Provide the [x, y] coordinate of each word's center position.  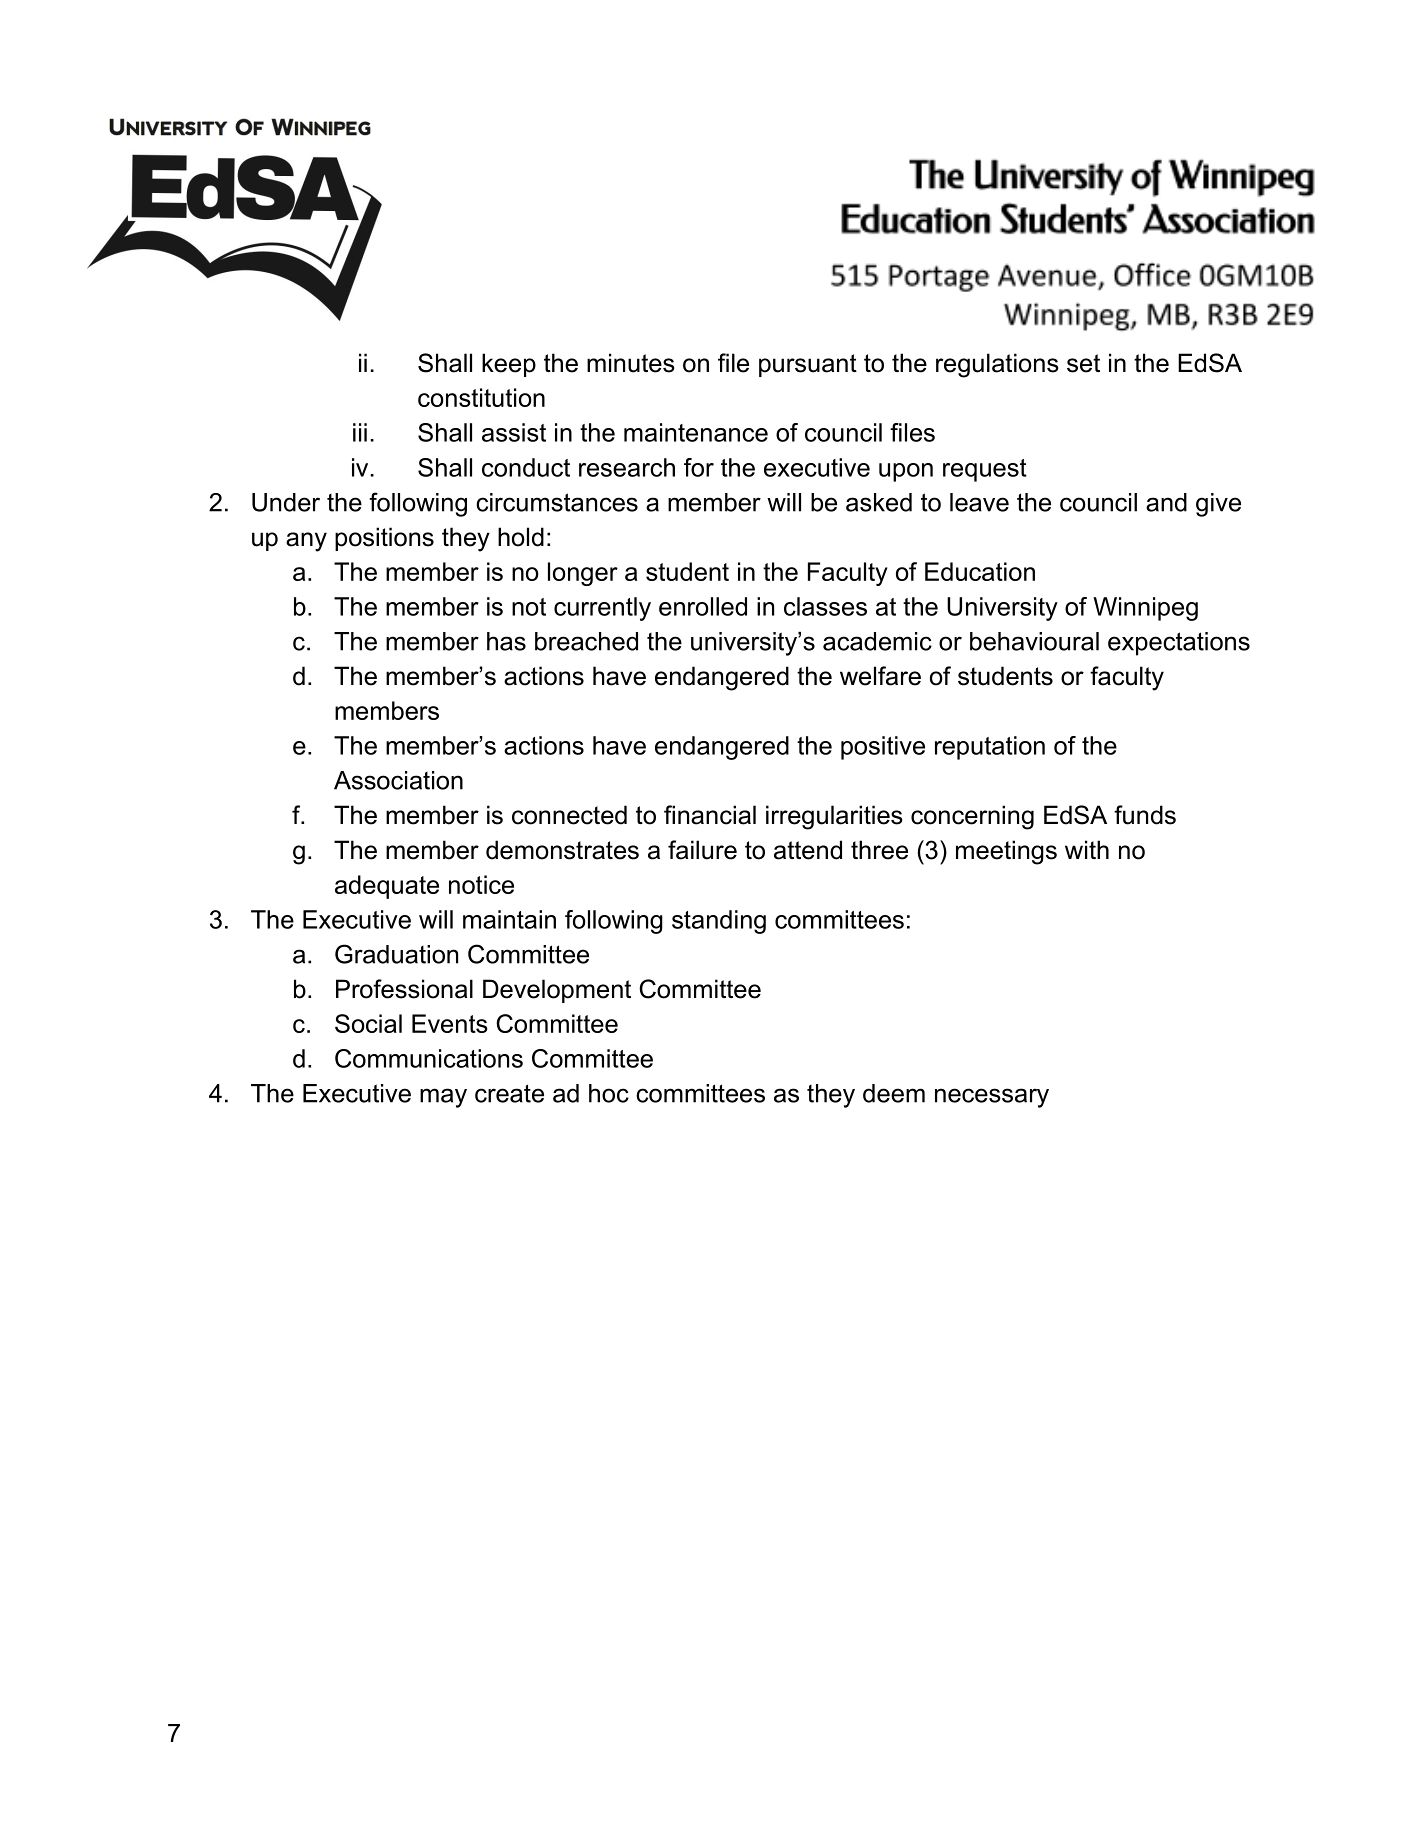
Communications [429, 1058]
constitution [481, 397]
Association [398, 780]
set [1083, 363]
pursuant [808, 365]
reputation [990, 748]
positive [883, 748]
